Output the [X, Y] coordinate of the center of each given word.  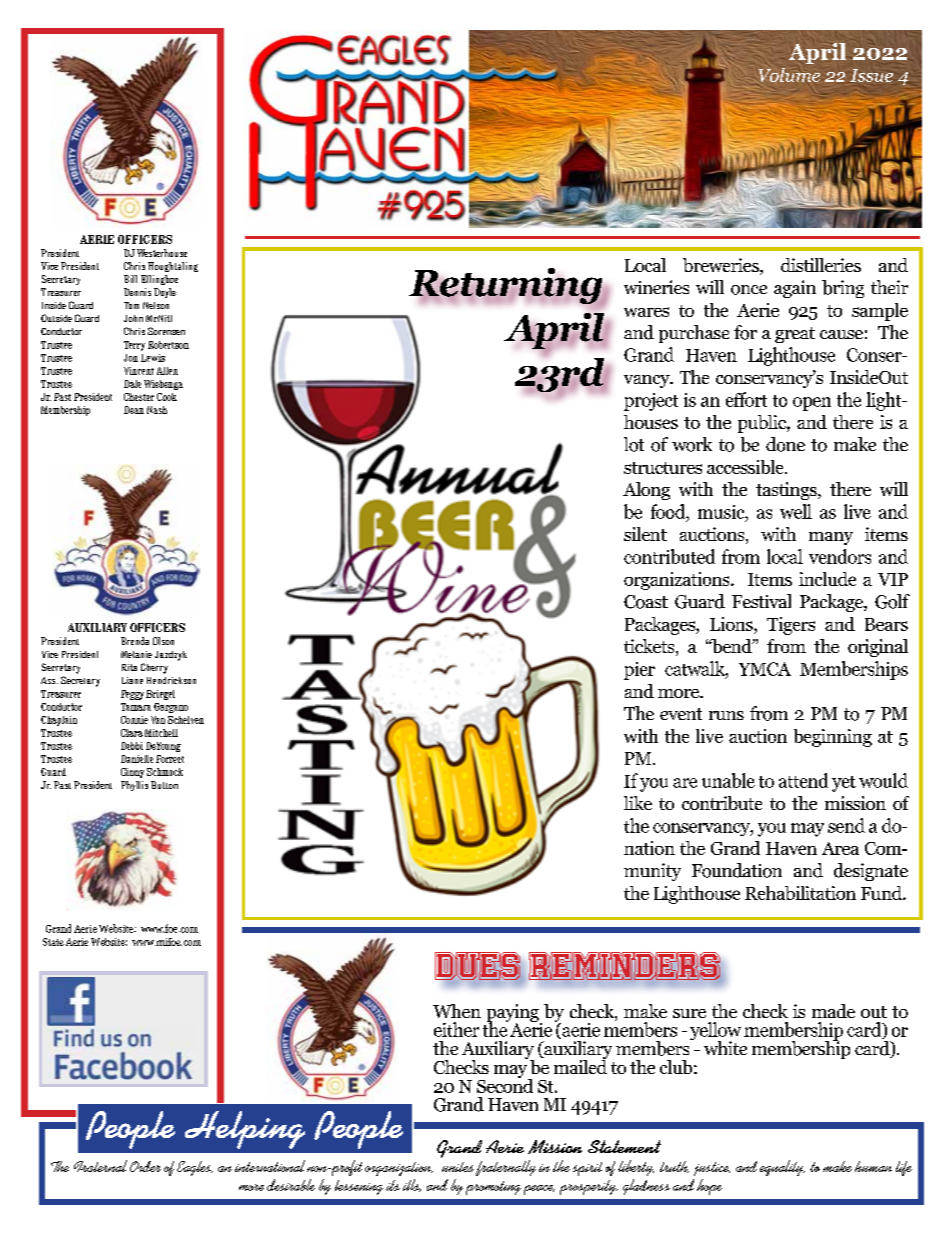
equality [782, 1168]
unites [458, 1167]
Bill [130, 279]
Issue [871, 75]
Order [145, 1166]
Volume [789, 75]
